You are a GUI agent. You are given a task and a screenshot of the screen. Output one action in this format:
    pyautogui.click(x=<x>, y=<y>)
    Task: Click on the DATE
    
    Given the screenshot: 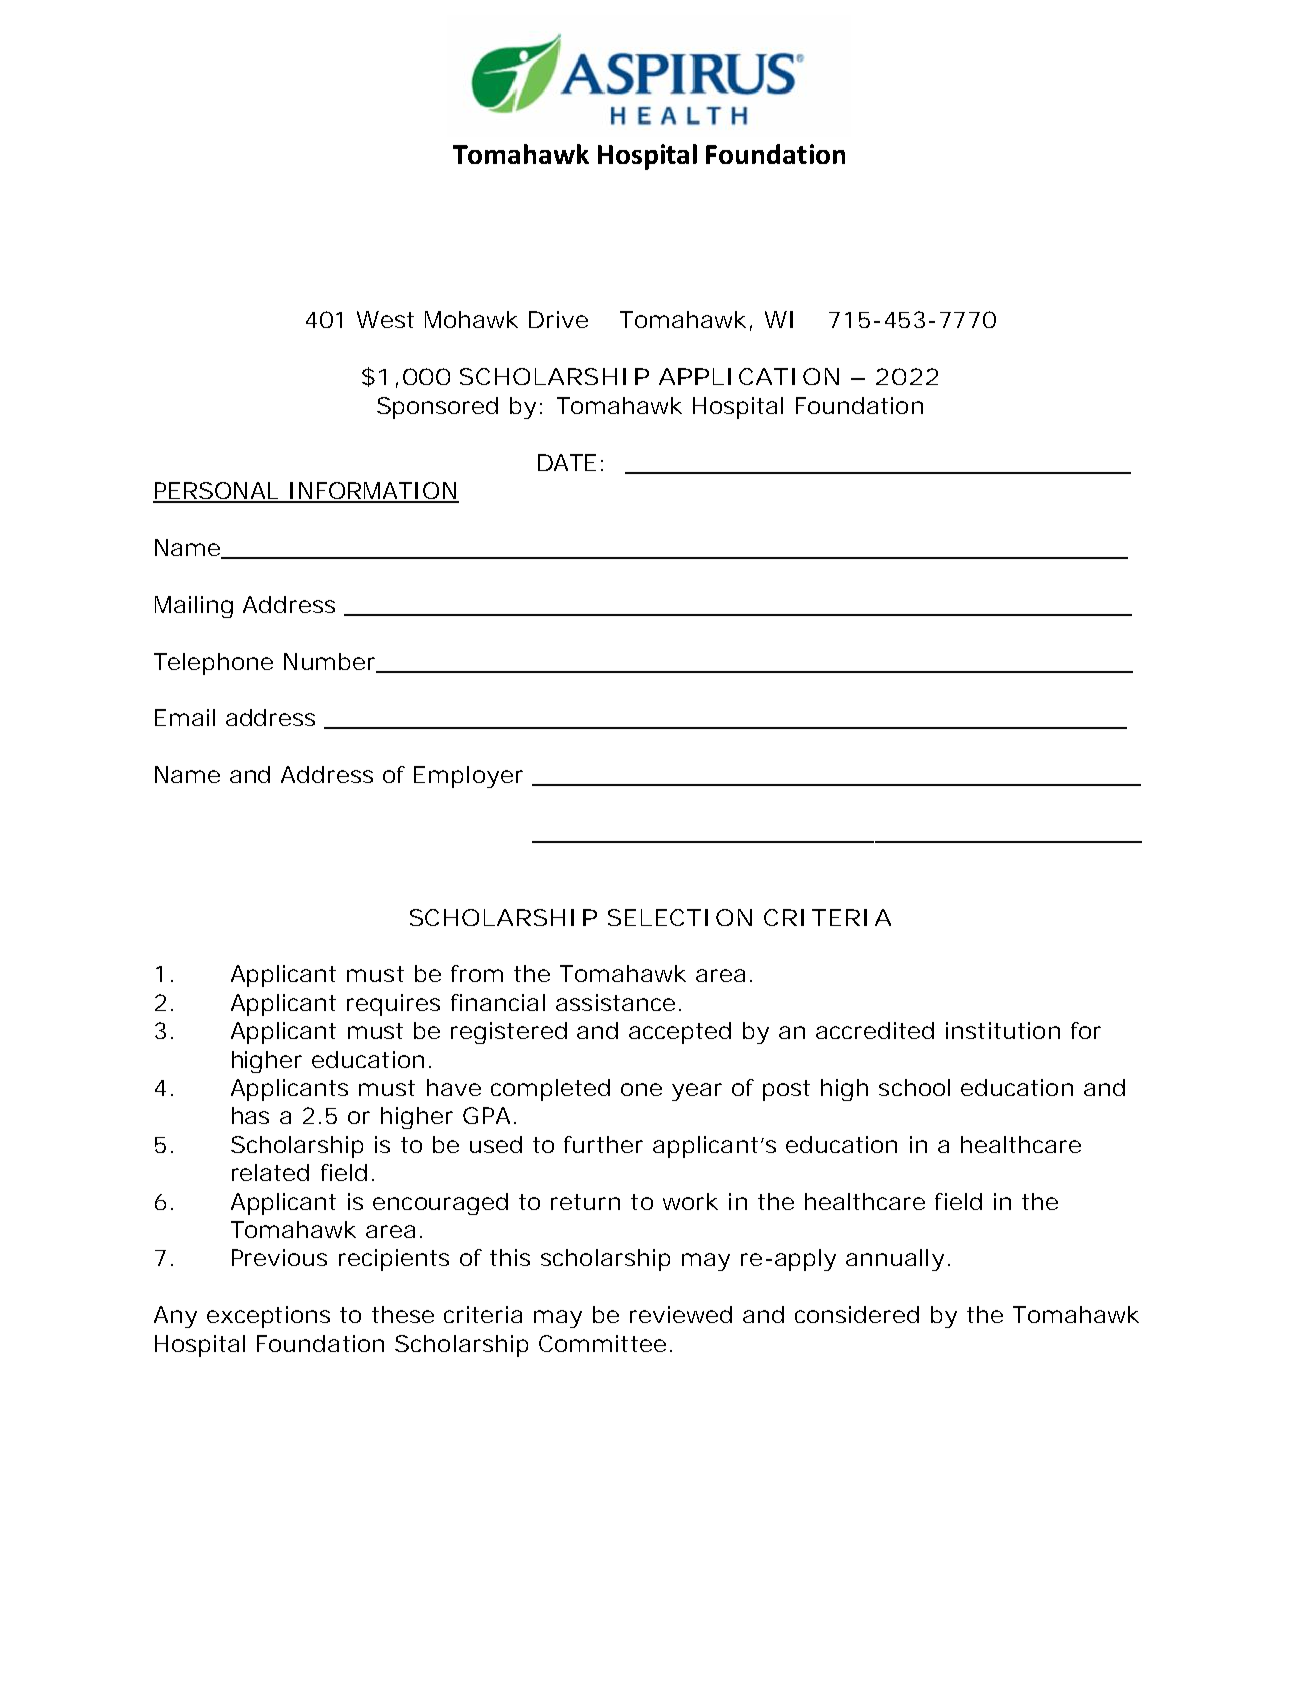 What is the action you would take?
    pyautogui.click(x=567, y=462)
